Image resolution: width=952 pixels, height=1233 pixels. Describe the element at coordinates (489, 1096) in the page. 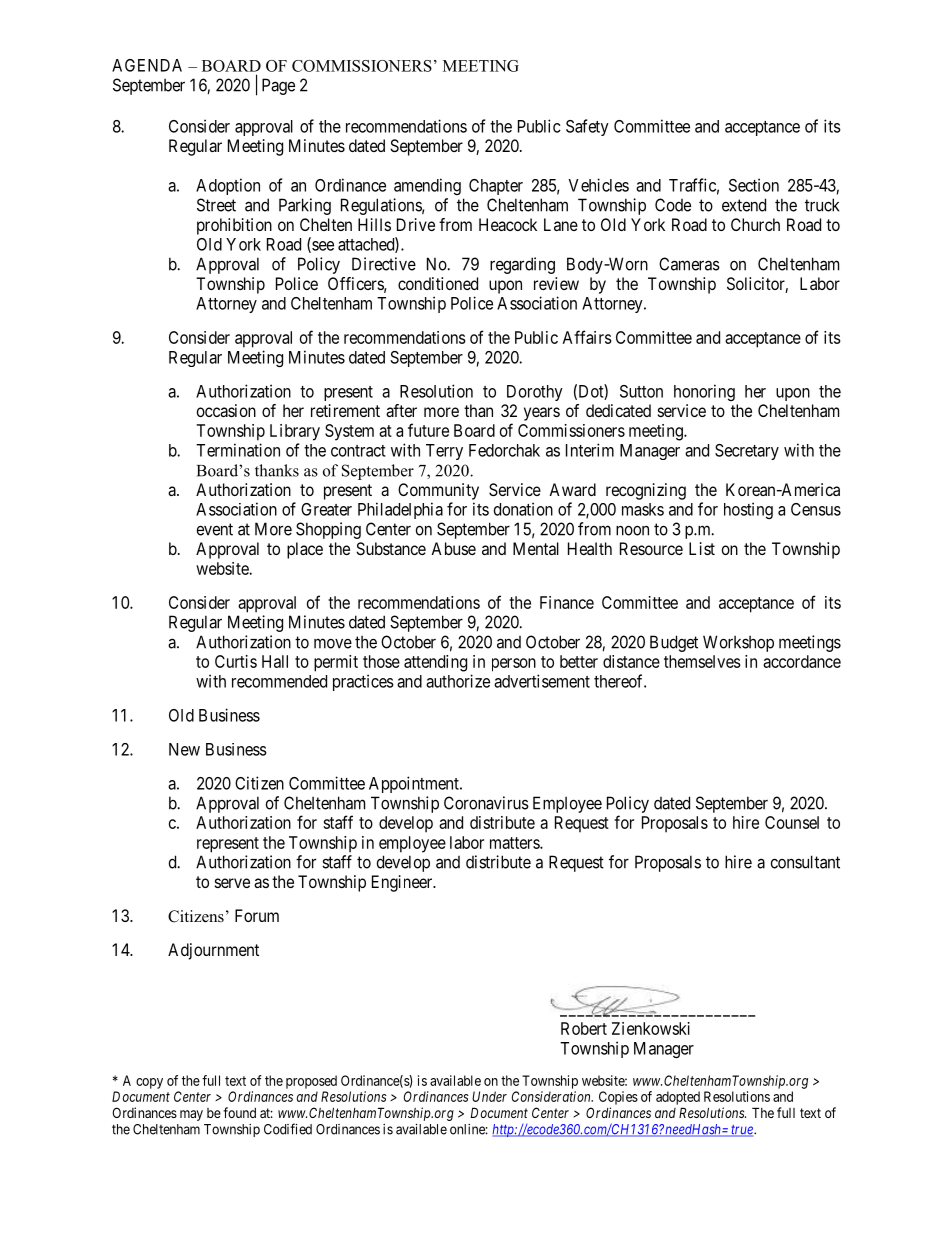

I see `Under` at that location.
